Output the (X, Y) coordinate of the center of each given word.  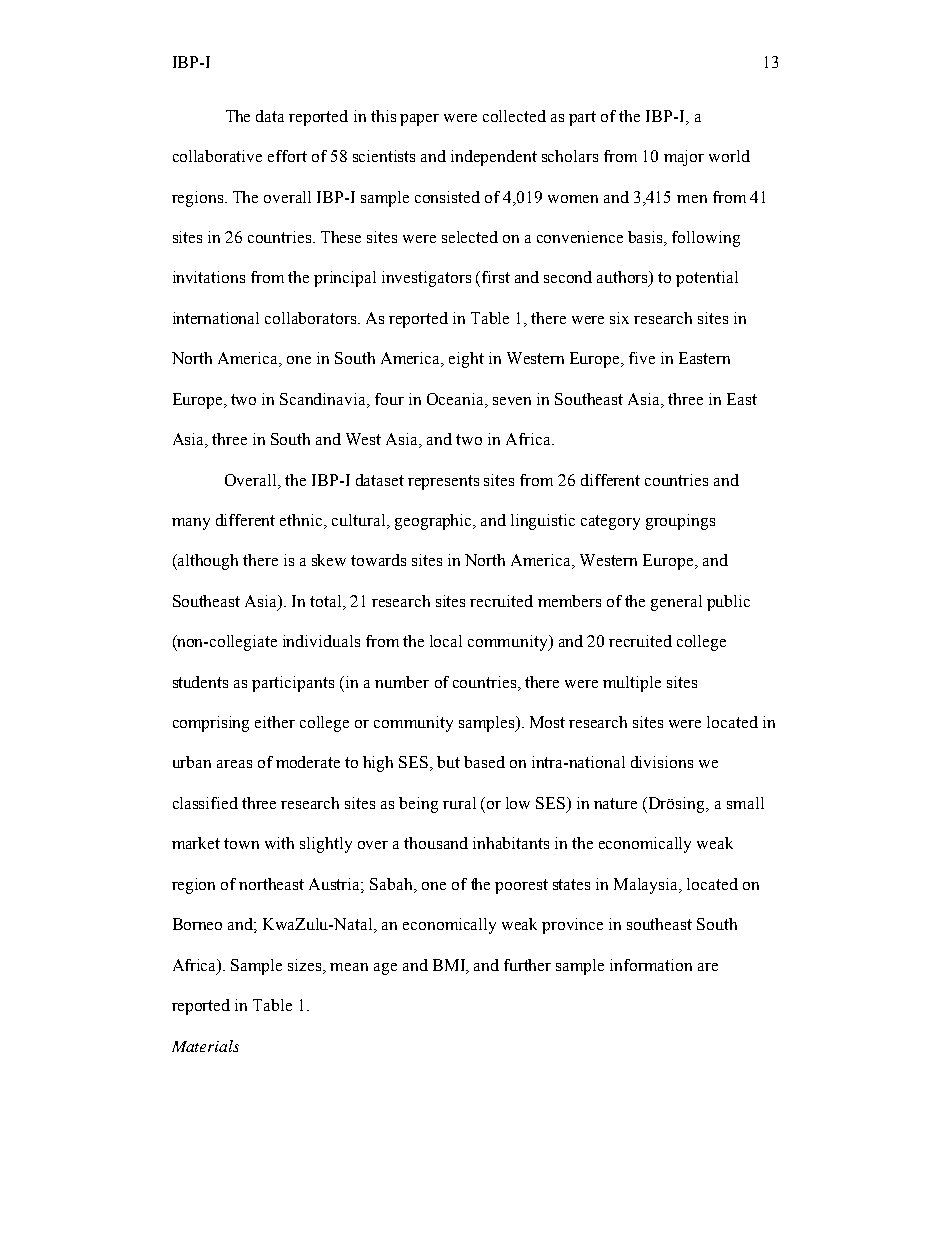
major (684, 158)
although (207, 562)
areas (234, 764)
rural (459, 803)
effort (287, 156)
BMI (450, 966)
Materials (205, 1046)
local (446, 641)
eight (466, 360)
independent (494, 158)
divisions (662, 762)
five (642, 358)
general (676, 603)
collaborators (312, 318)
